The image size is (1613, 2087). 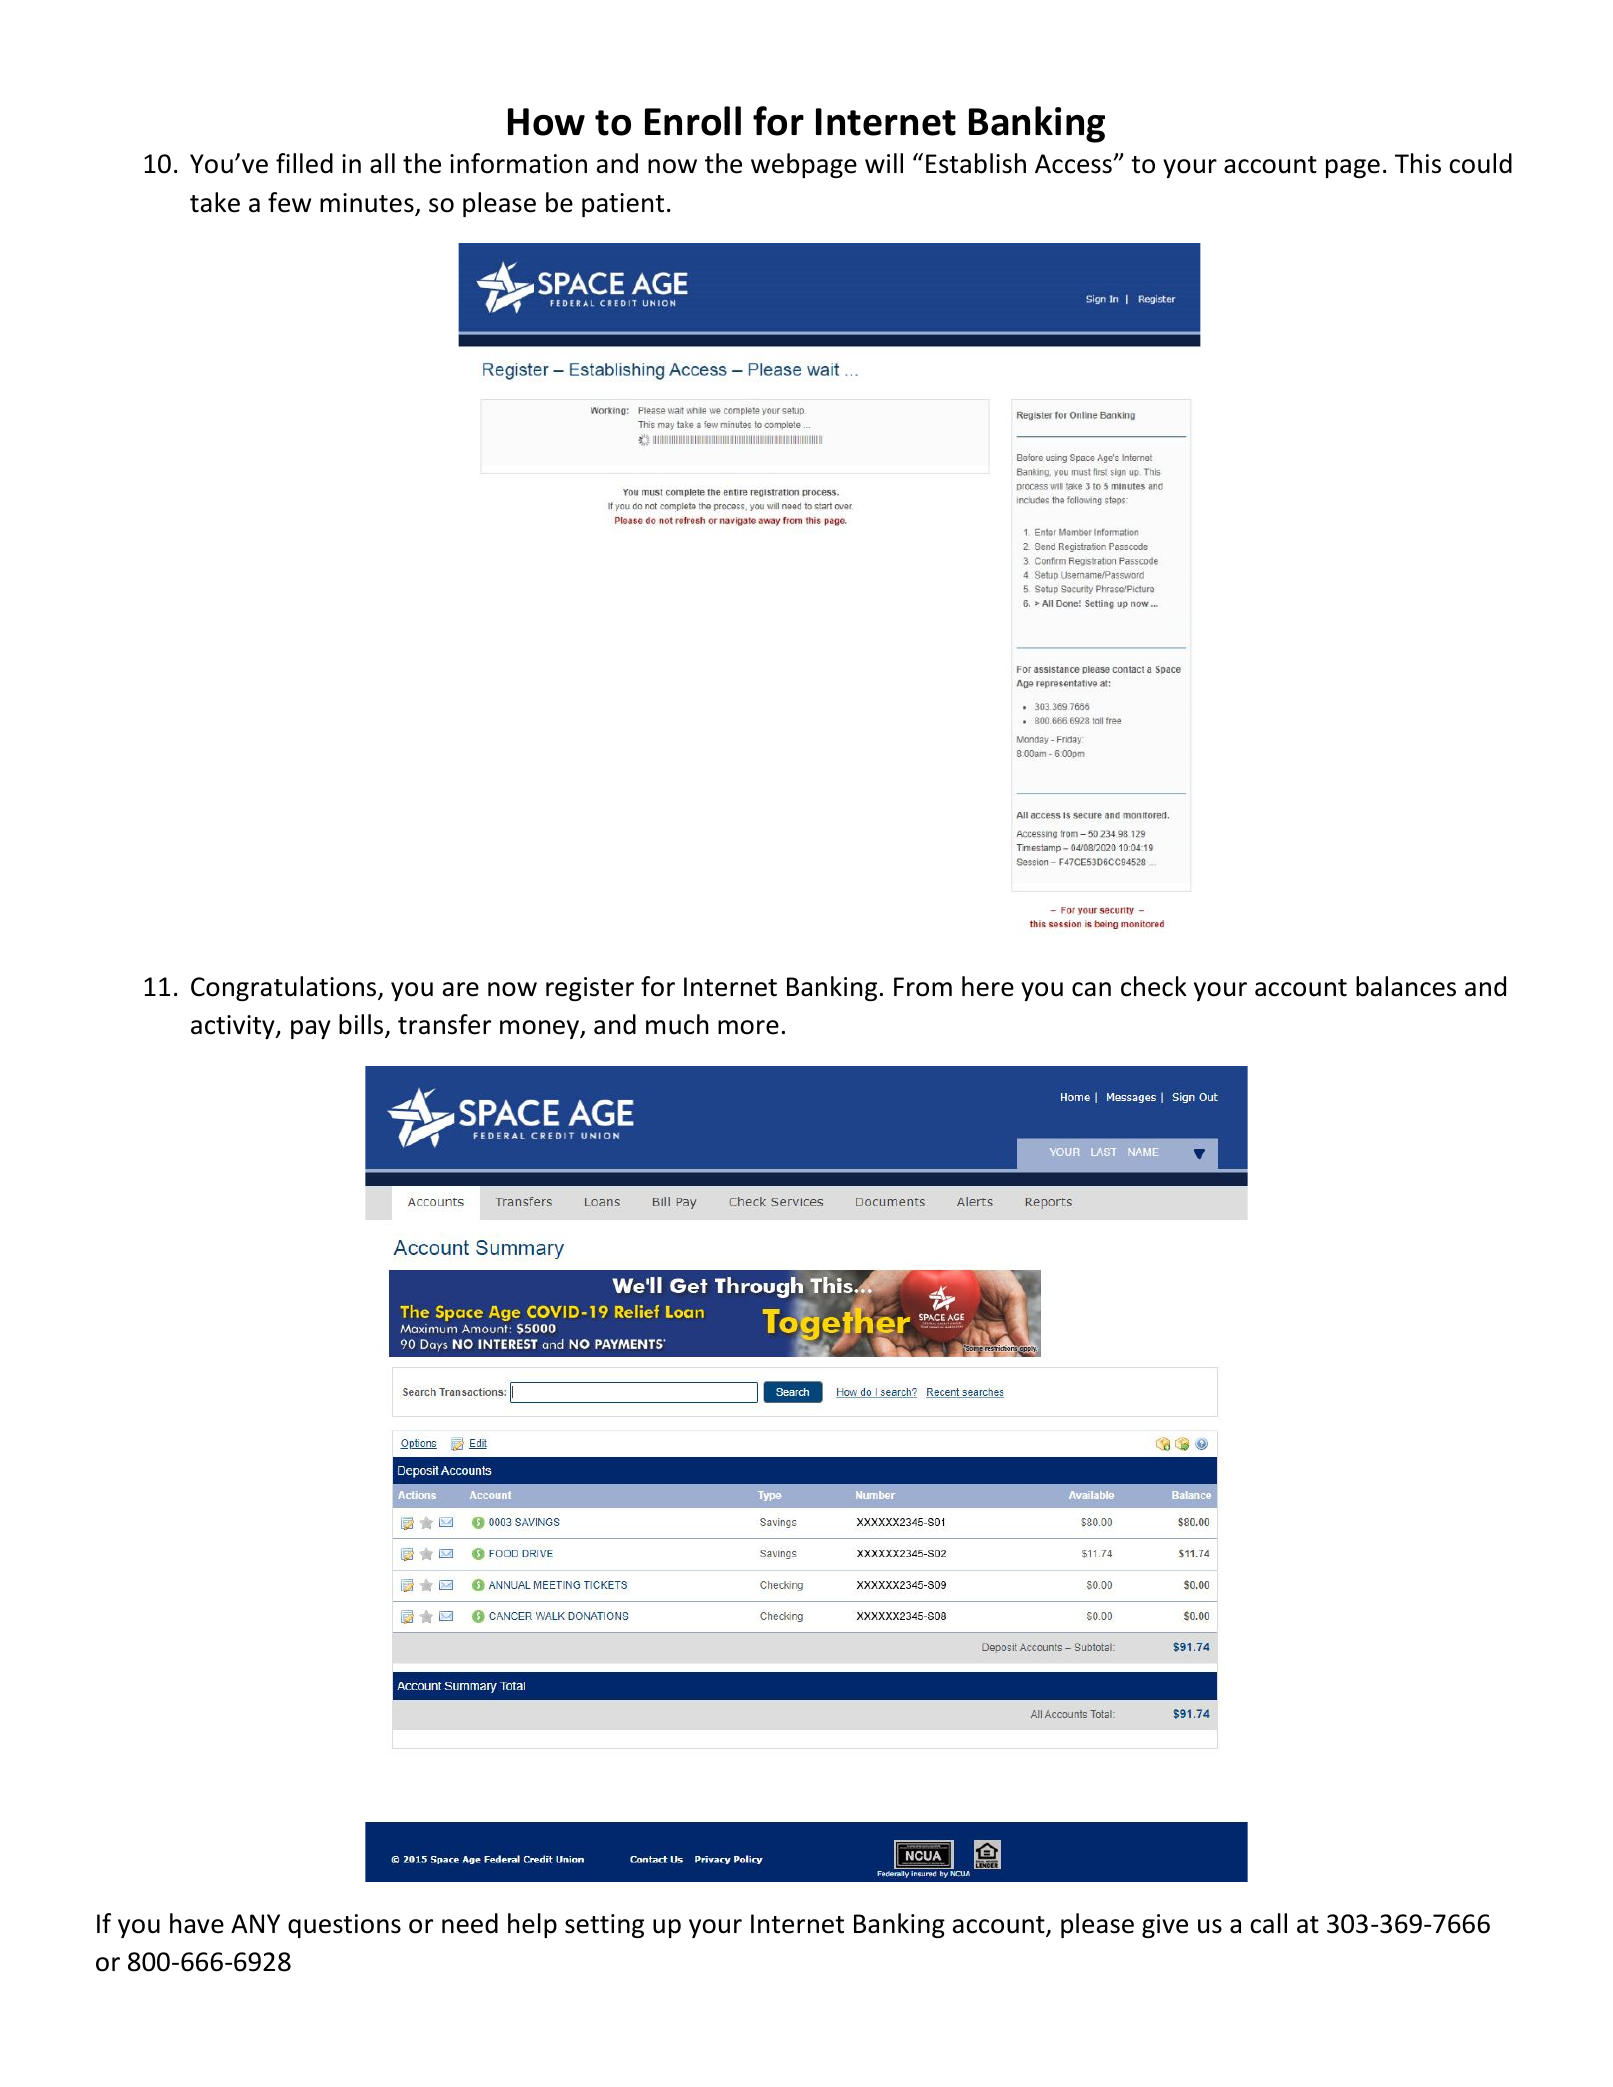 I want to click on minutes, so click(x=368, y=204).
